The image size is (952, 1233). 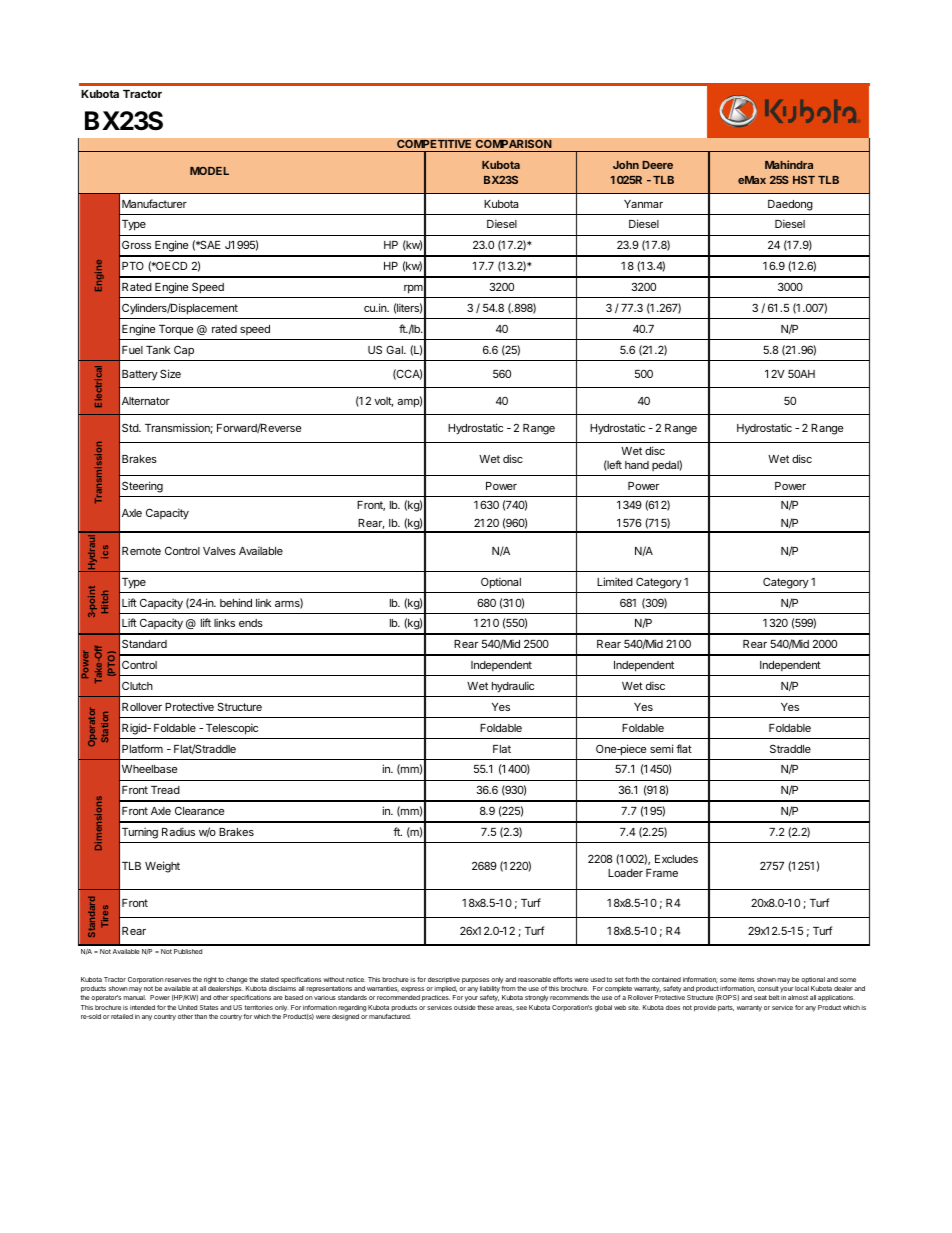 I want to click on Clearance, so click(x=199, y=810).
